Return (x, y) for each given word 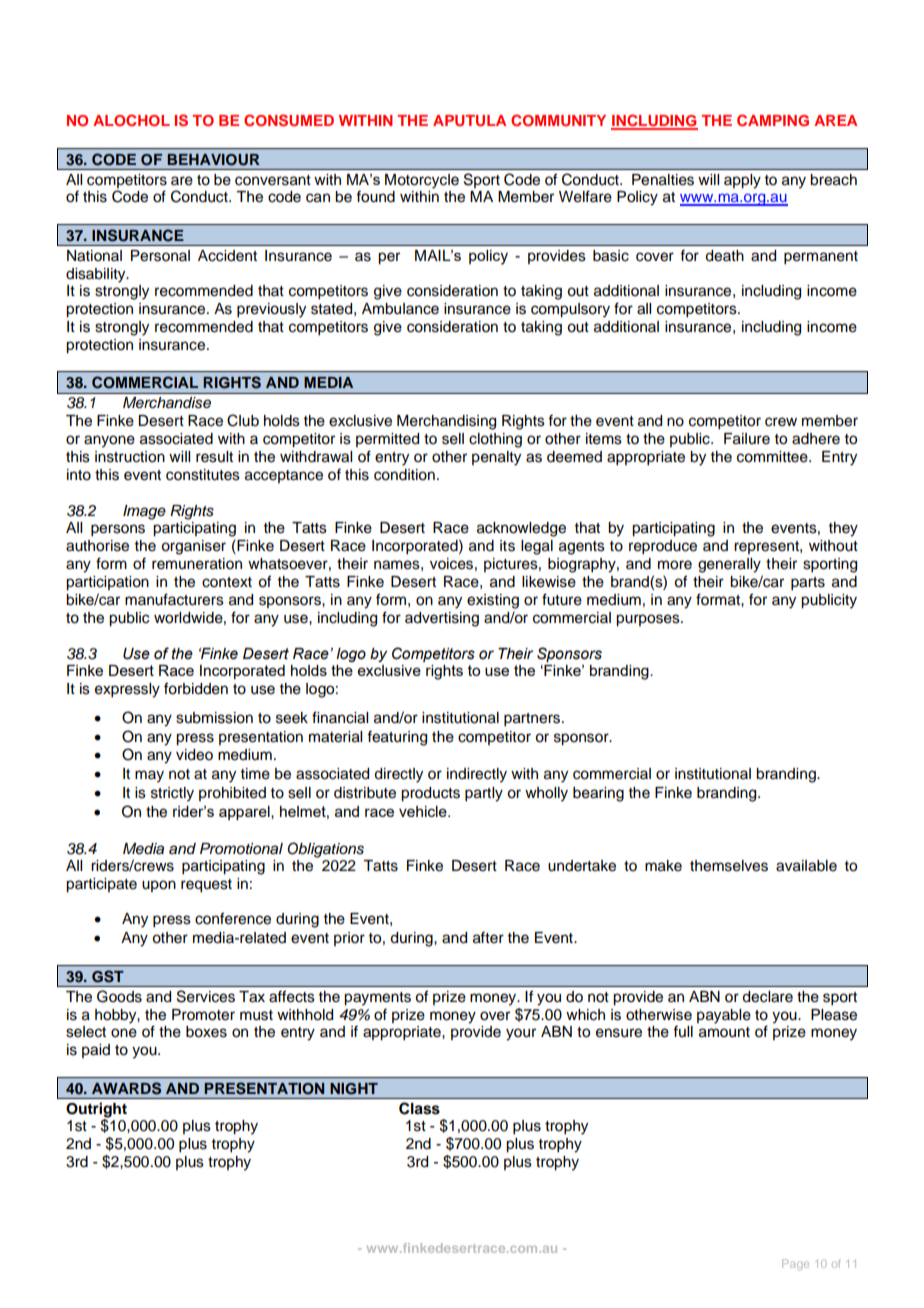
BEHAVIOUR (213, 160)
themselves (729, 866)
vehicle (424, 811)
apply (742, 181)
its (507, 546)
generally (729, 565)
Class (419, 1108)
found (375, 196)
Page (795, 1264)
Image (144, 512)
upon (159, 886)
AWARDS (126, 1088)
